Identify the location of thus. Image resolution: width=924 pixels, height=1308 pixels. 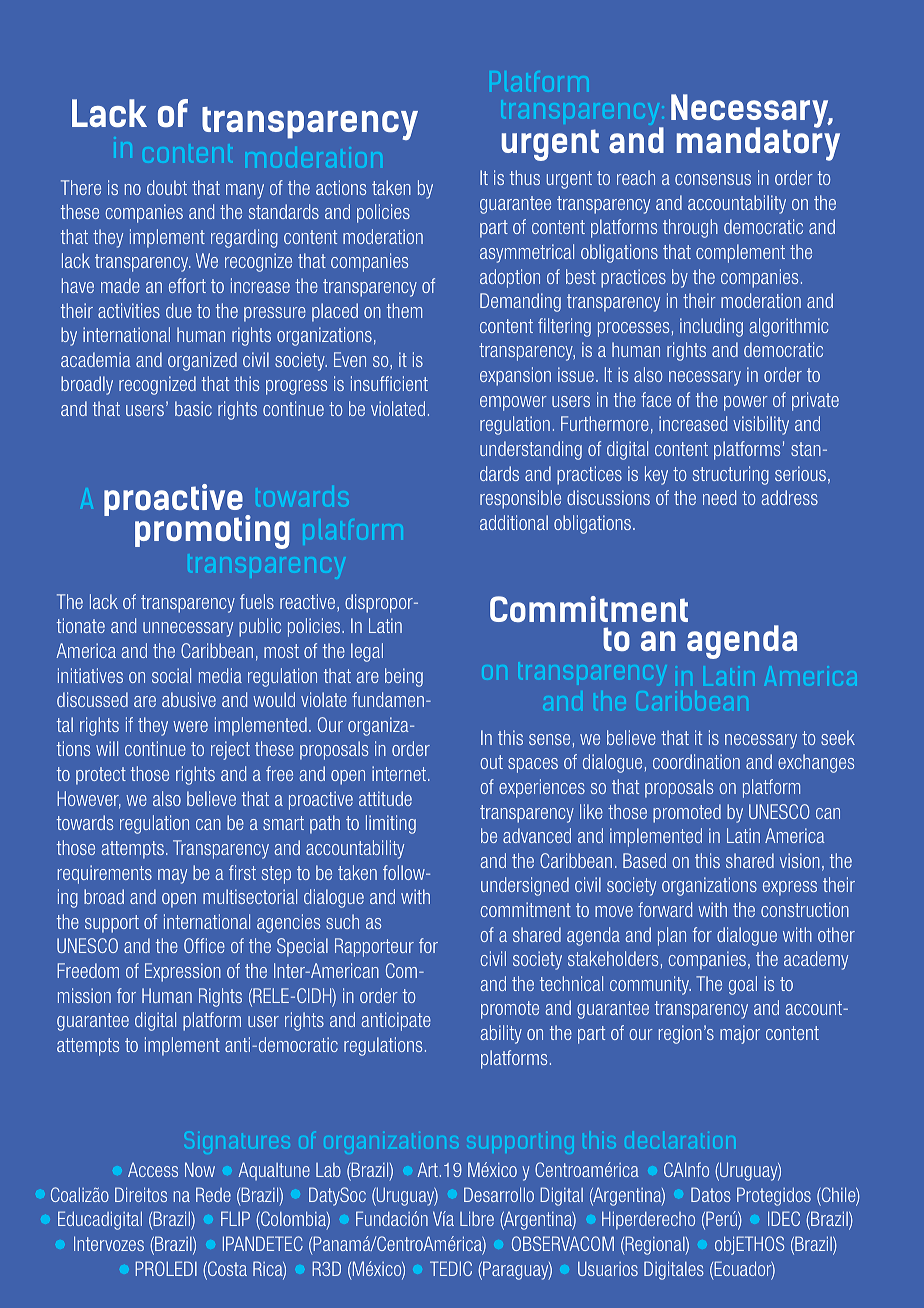
(525, 177).
